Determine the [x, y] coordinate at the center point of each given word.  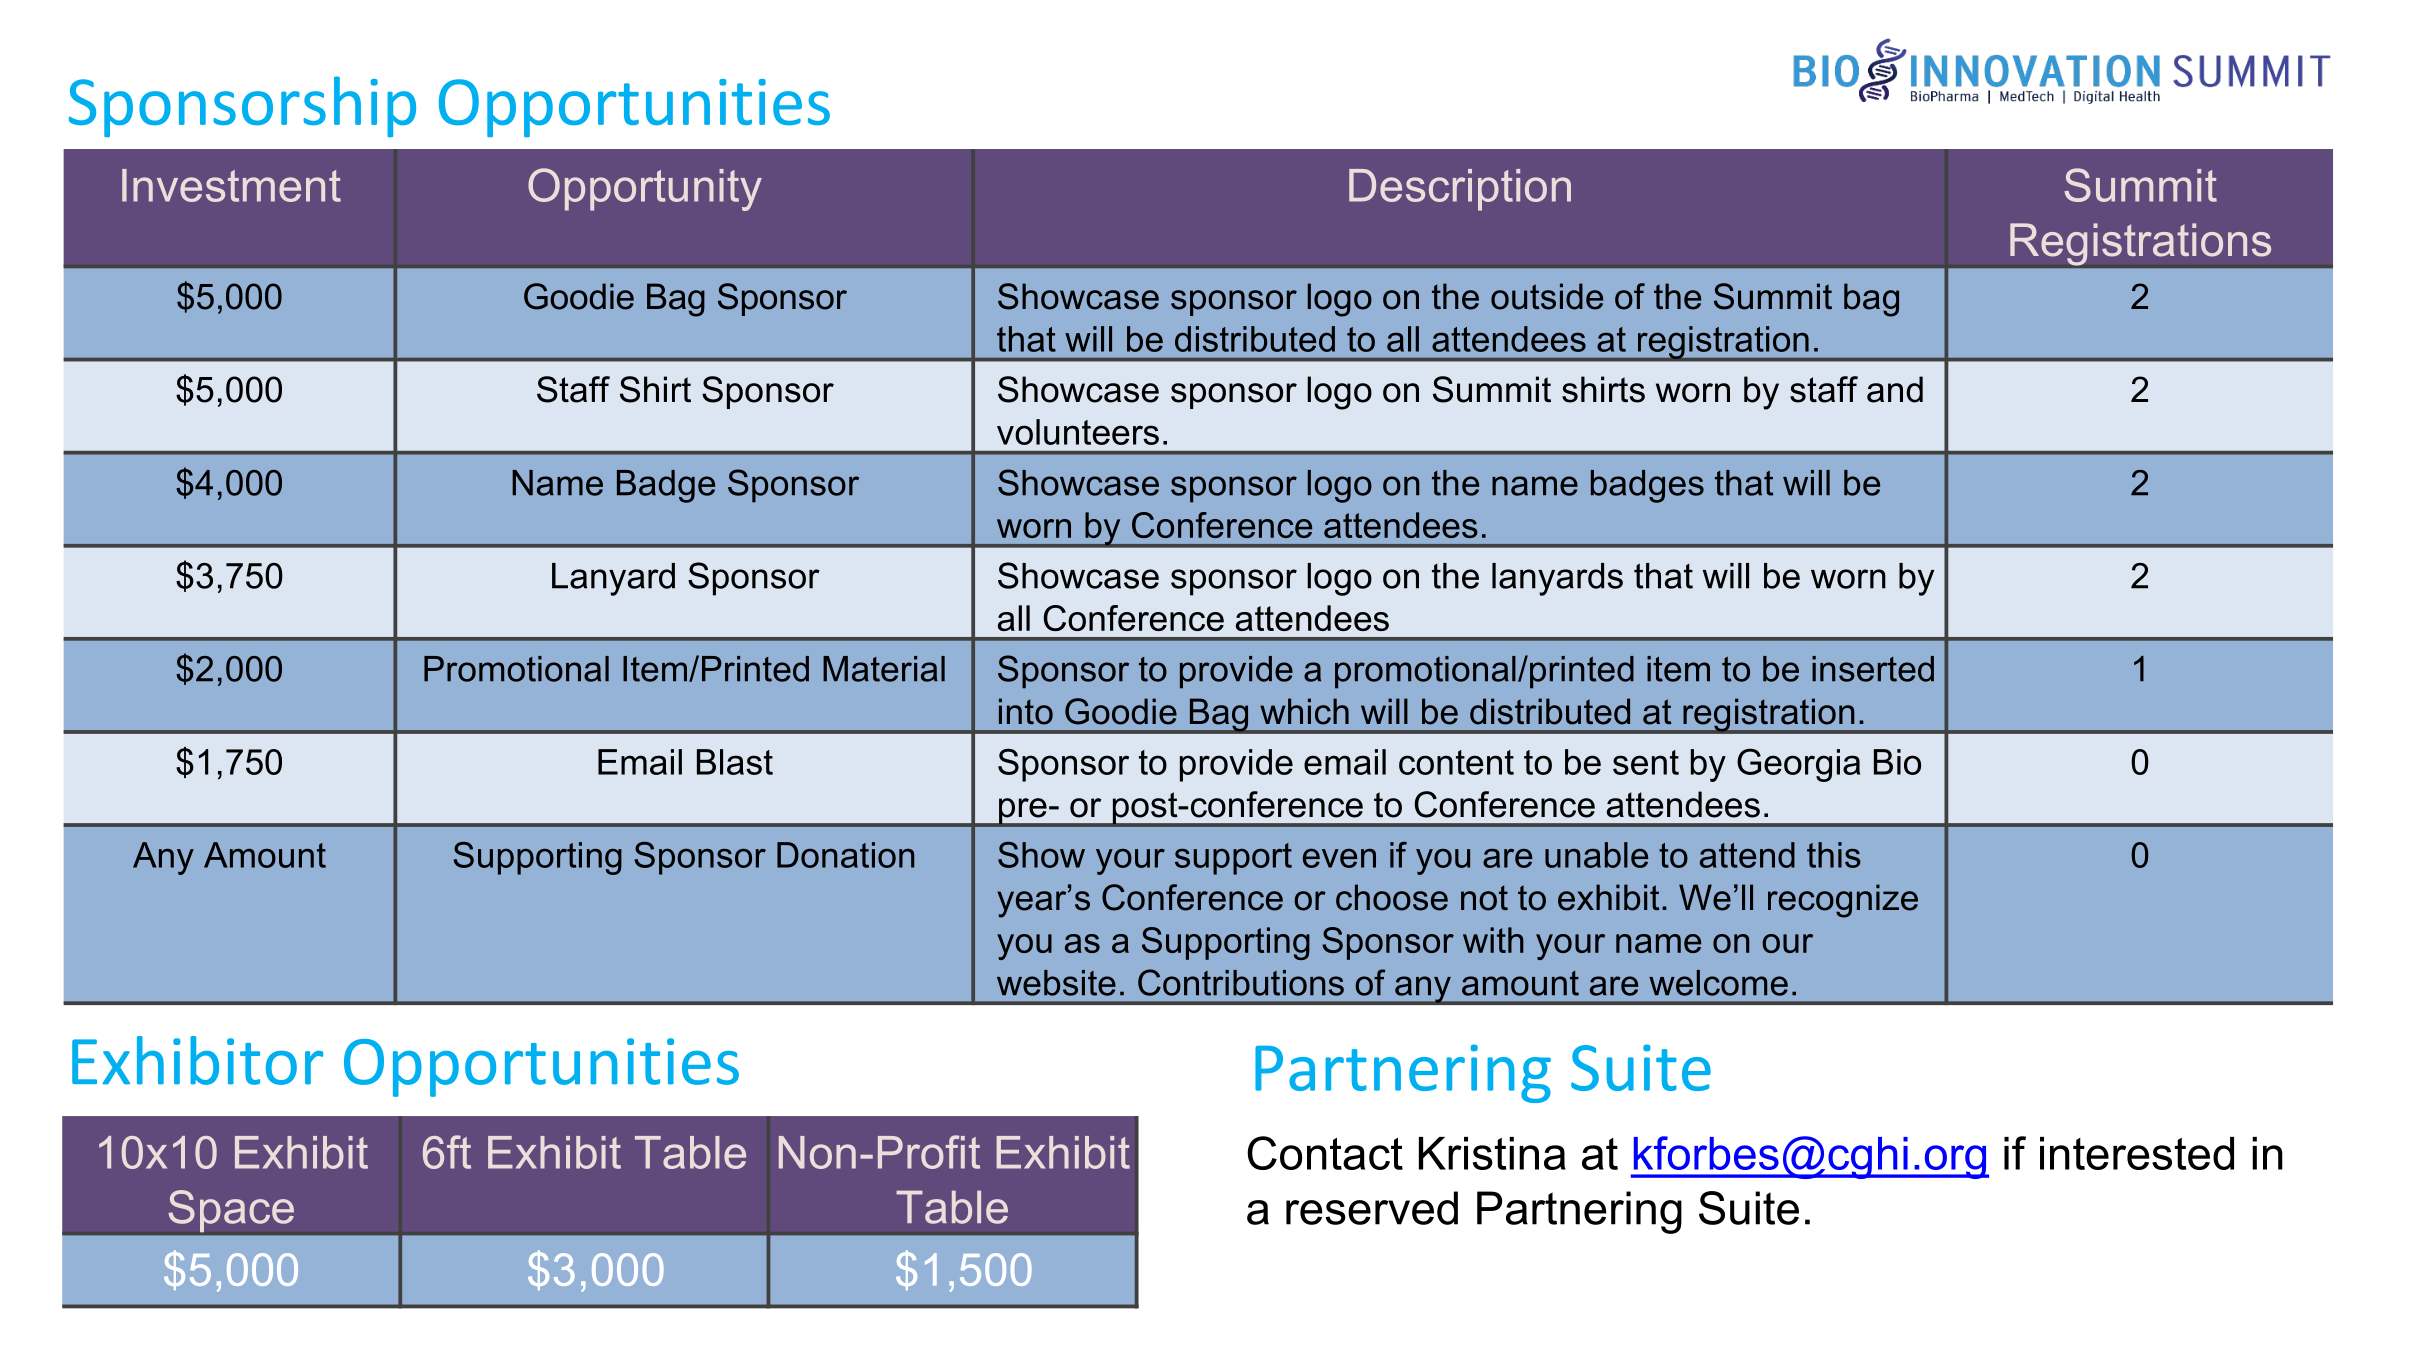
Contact [1325, 1153]
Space [231, 1212]
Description [1460, 190]
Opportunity [645, 189]
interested [2137, 1153]
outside [1547, 296]
